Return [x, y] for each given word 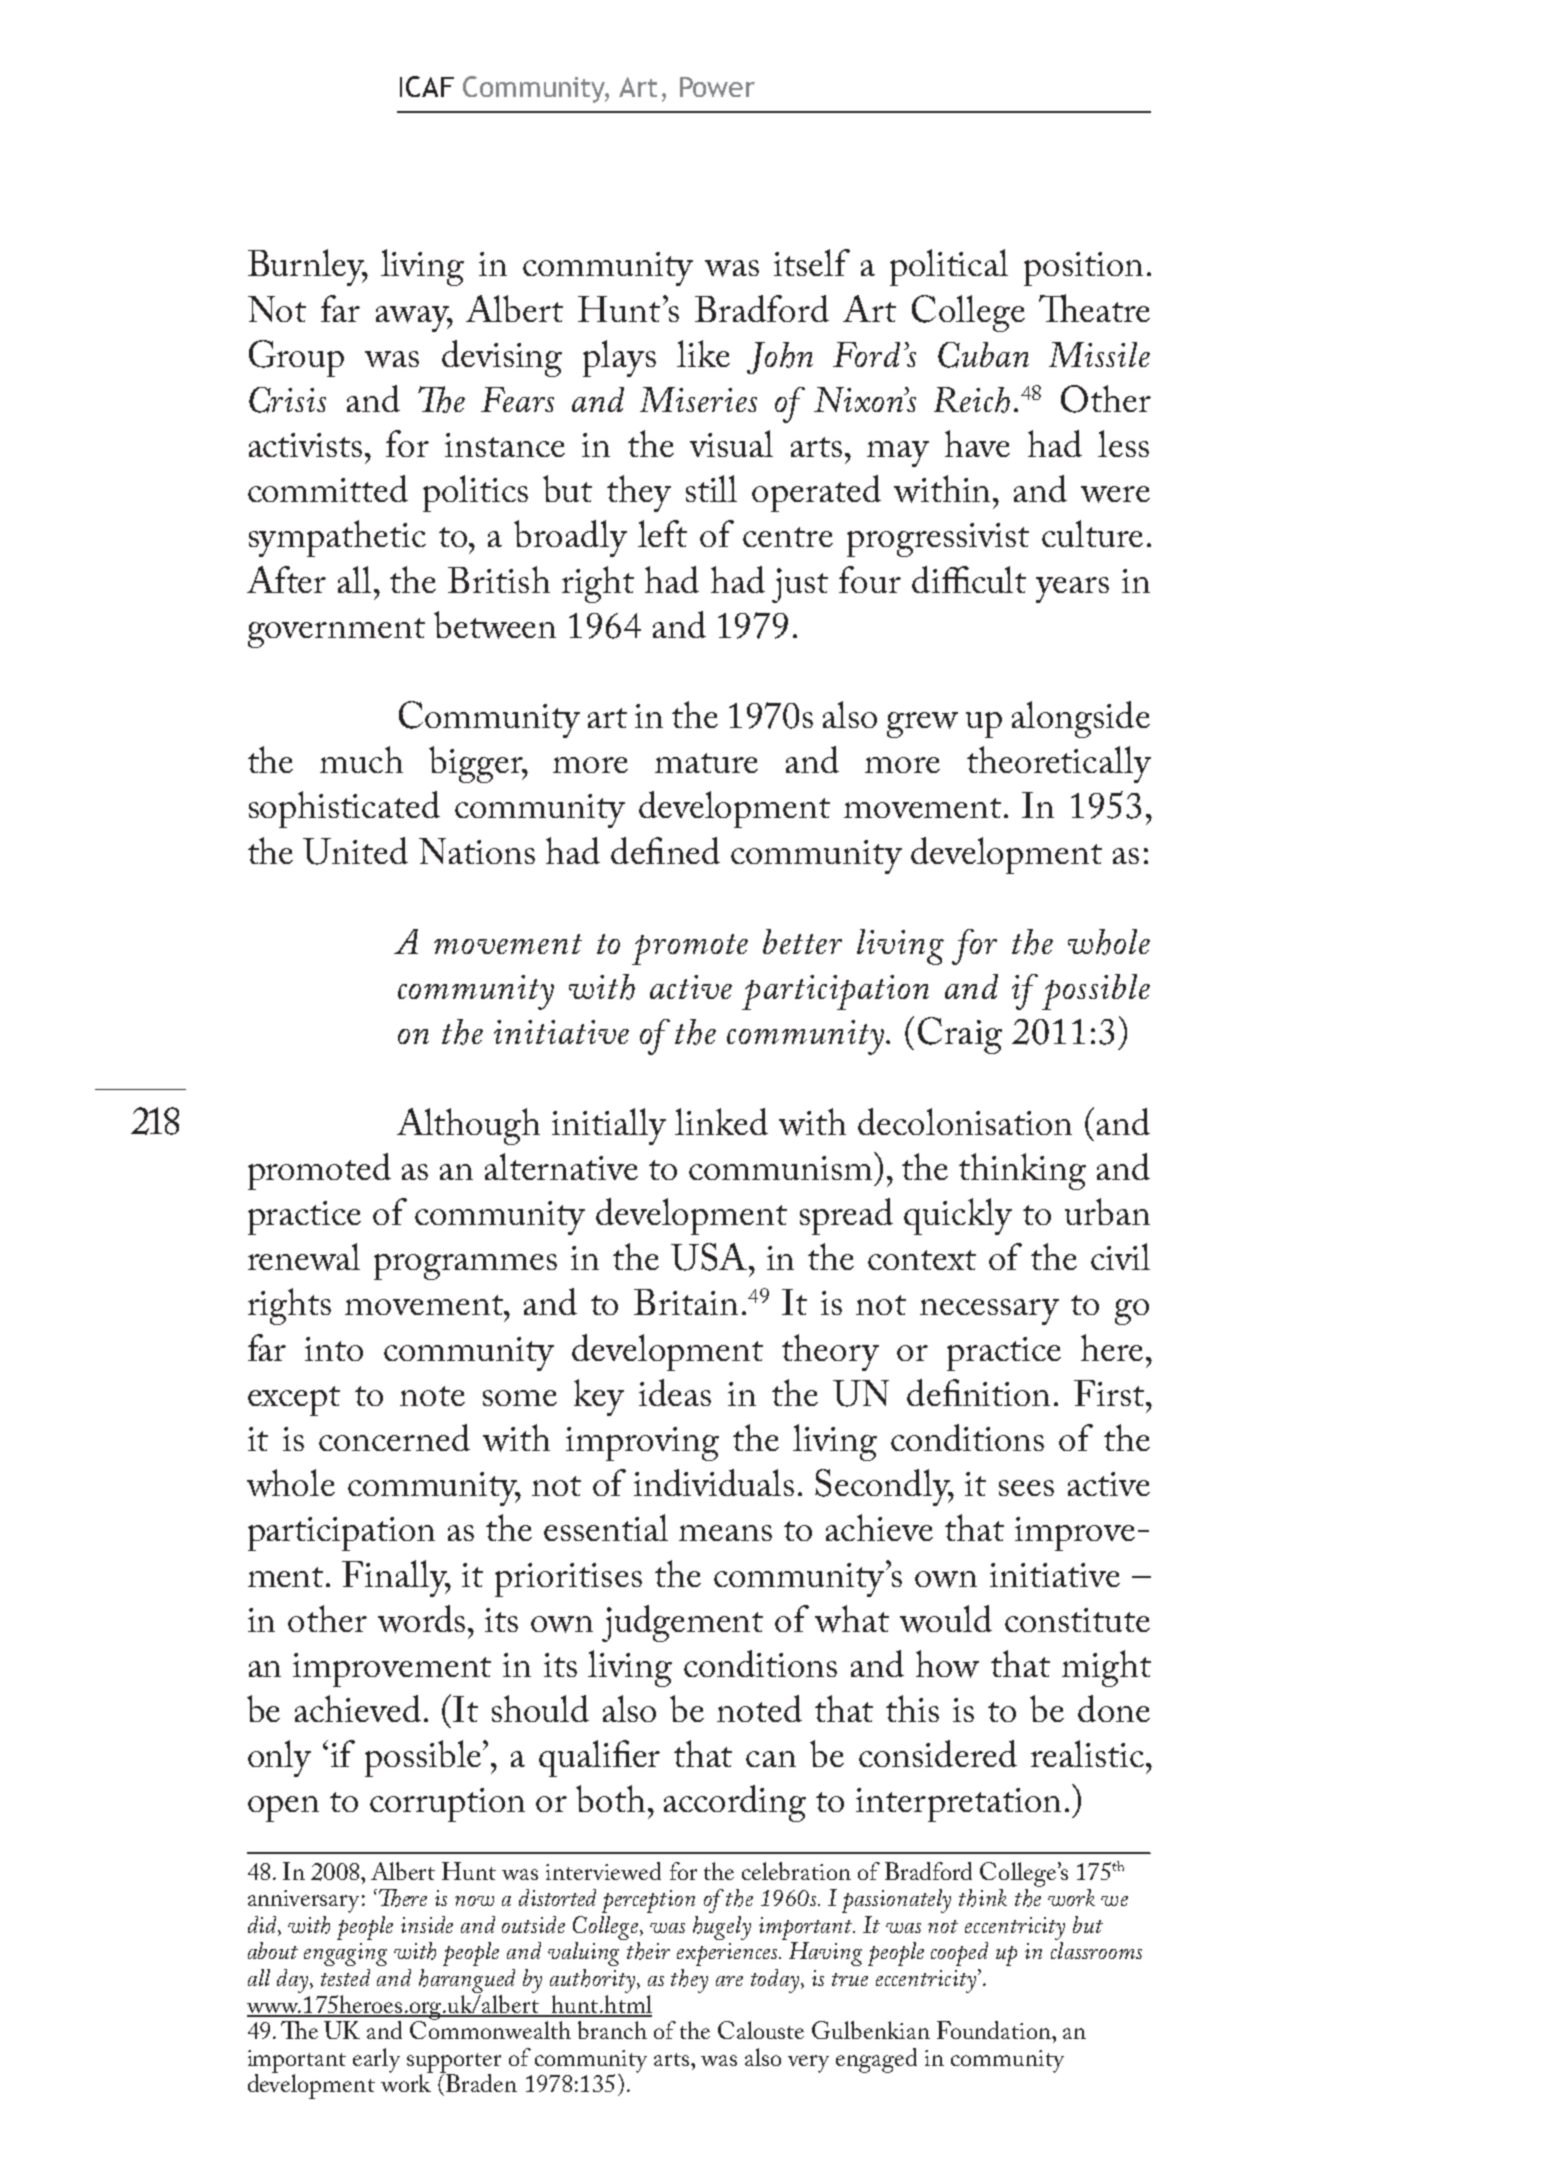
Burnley [308, 267]
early [376, 2060]
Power [717, 87]
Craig [960, 1035]
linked [721, 1121]
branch [612, 2030]
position [1083, 269]
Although [468, 1126]
